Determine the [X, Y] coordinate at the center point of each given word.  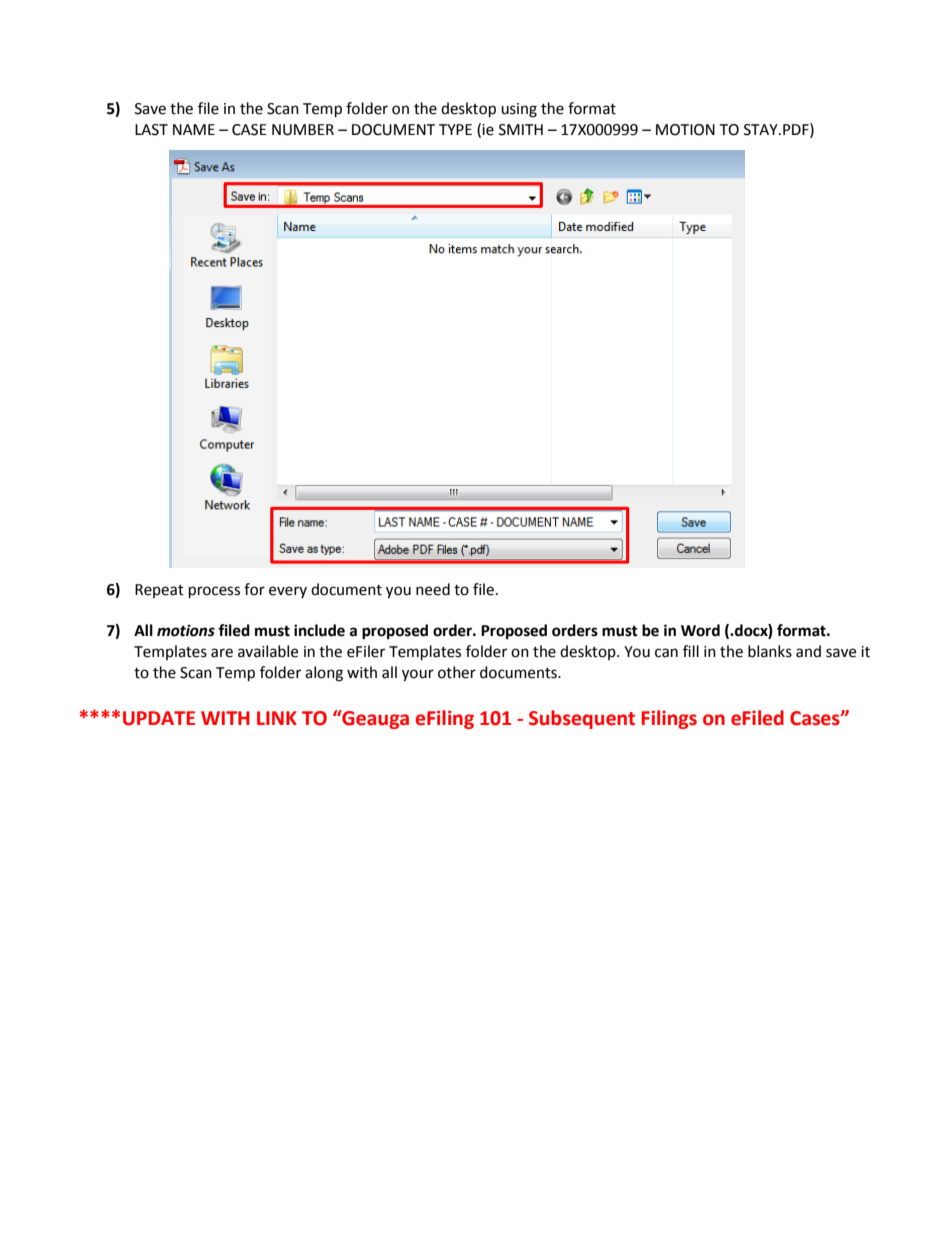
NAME [194, 129]
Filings [669, 719]
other [457, 672]
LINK [277, 718]
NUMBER [303, 130]
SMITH [521, 130]
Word [700, 630]
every [288, 592]
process [214, 592]
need [433, 589]
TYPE [455, 129]
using [519, 110]
